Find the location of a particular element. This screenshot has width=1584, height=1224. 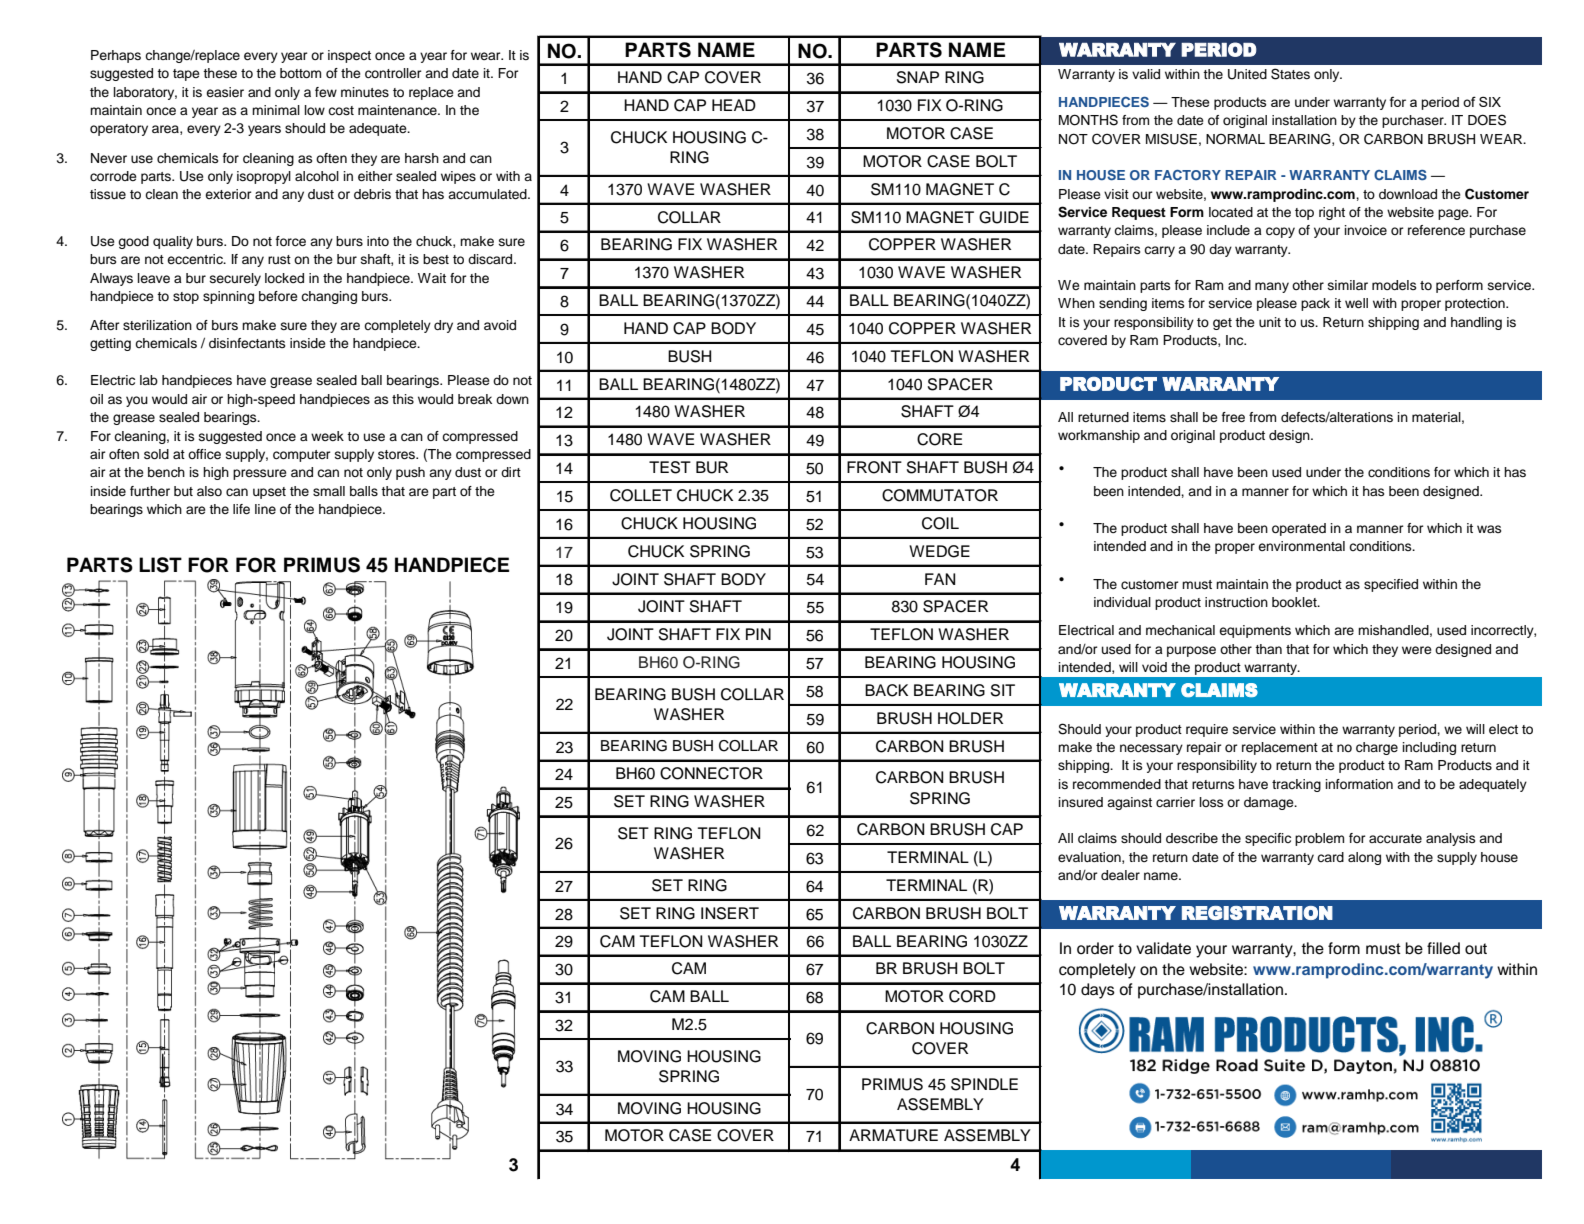

pack is located at coordinates (1315, 304).
